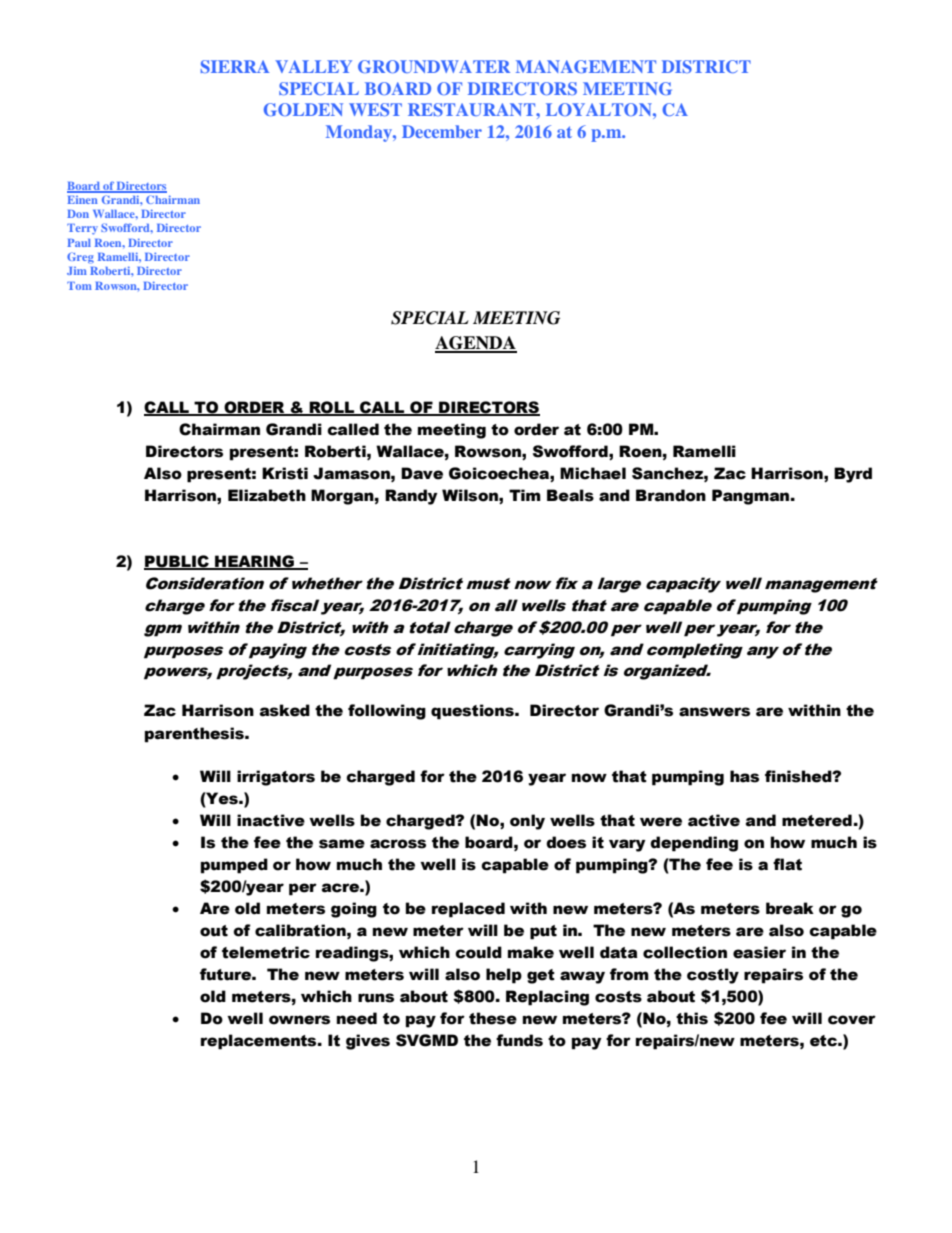  What do you see at coordinates (714, 712) in the screenshot?
I see `answers` at bounding box center [714, 712].
